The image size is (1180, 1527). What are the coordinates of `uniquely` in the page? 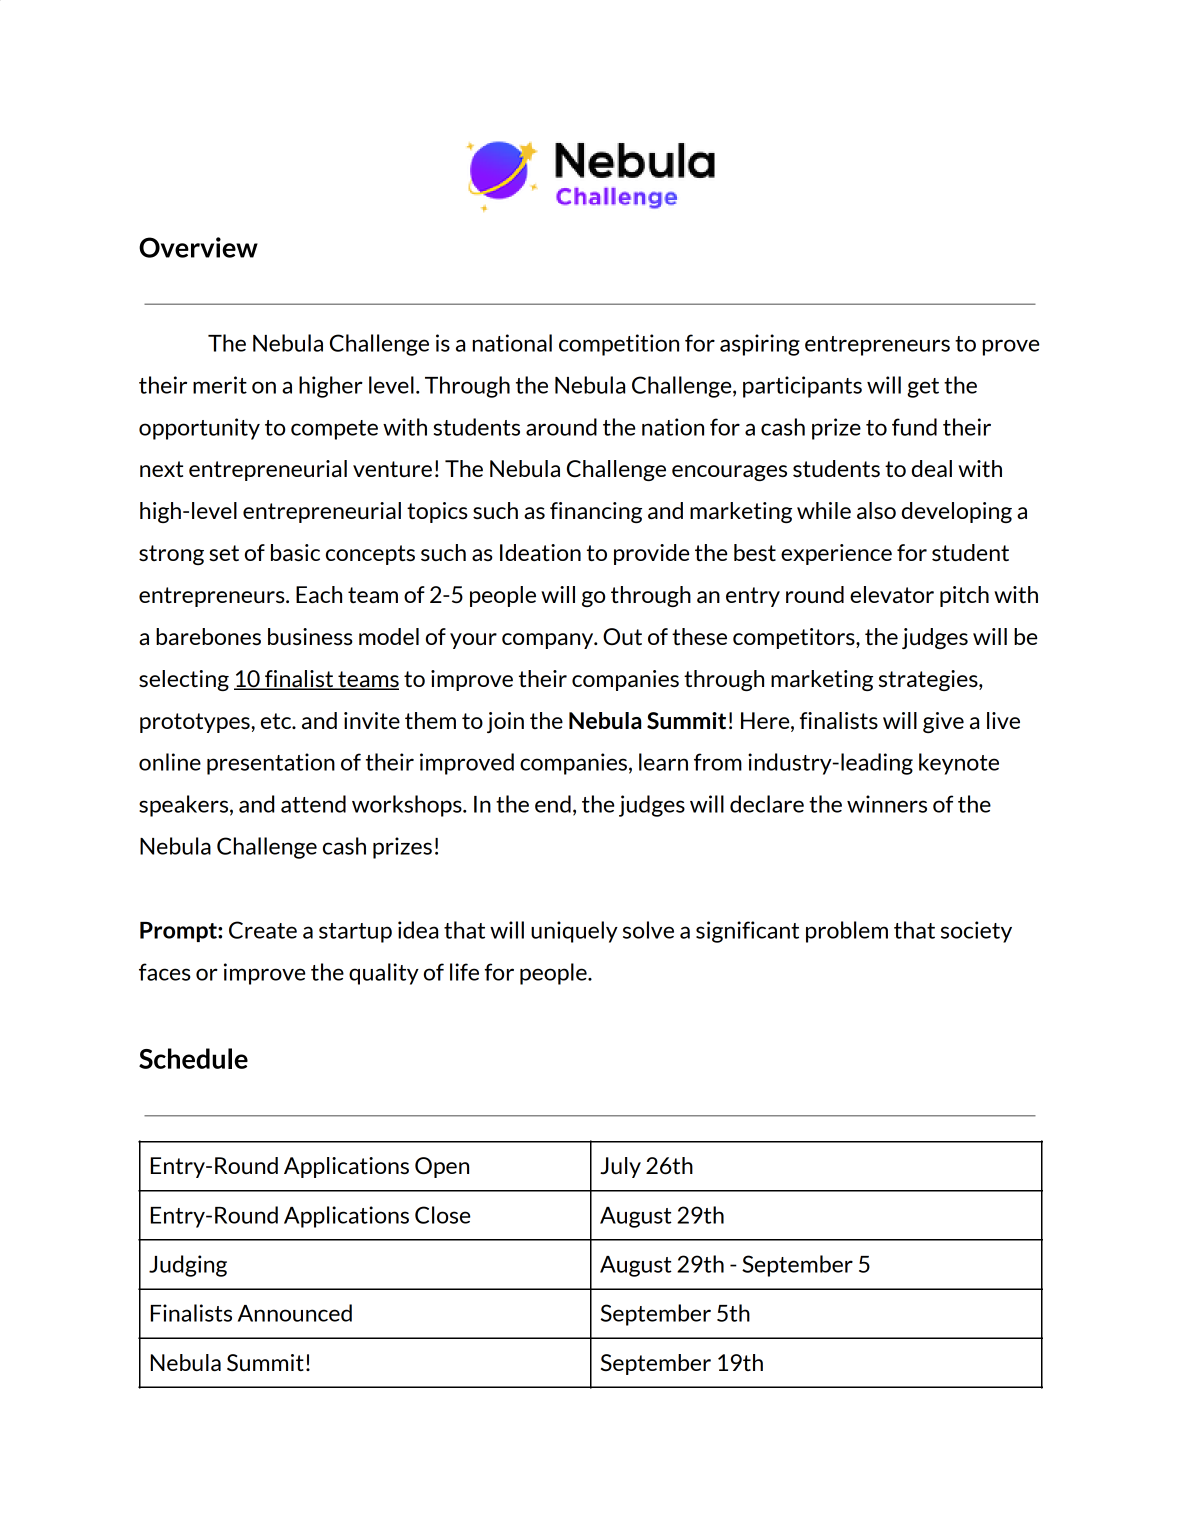 It's located at (574, 932).
